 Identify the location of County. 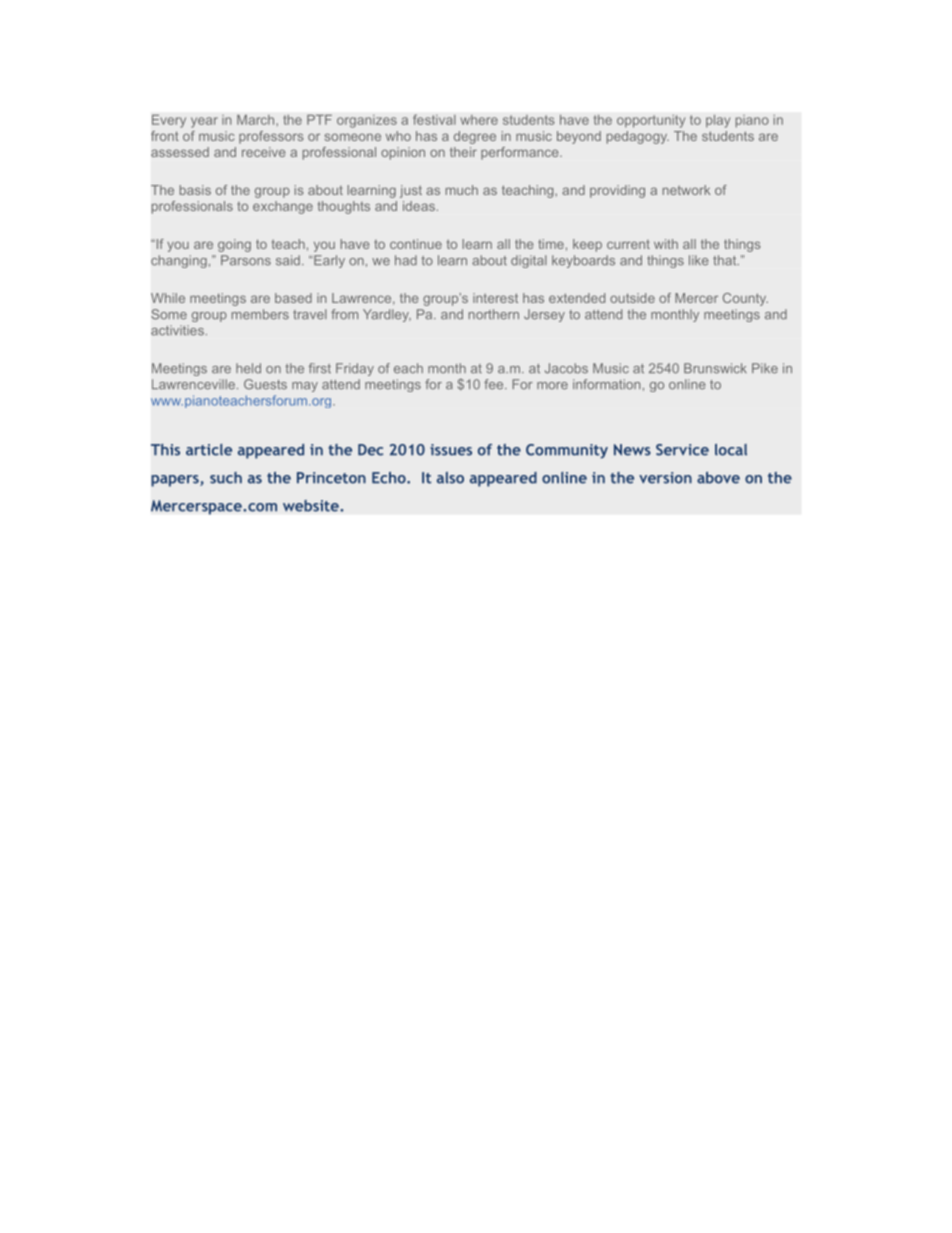
(745, 299).
